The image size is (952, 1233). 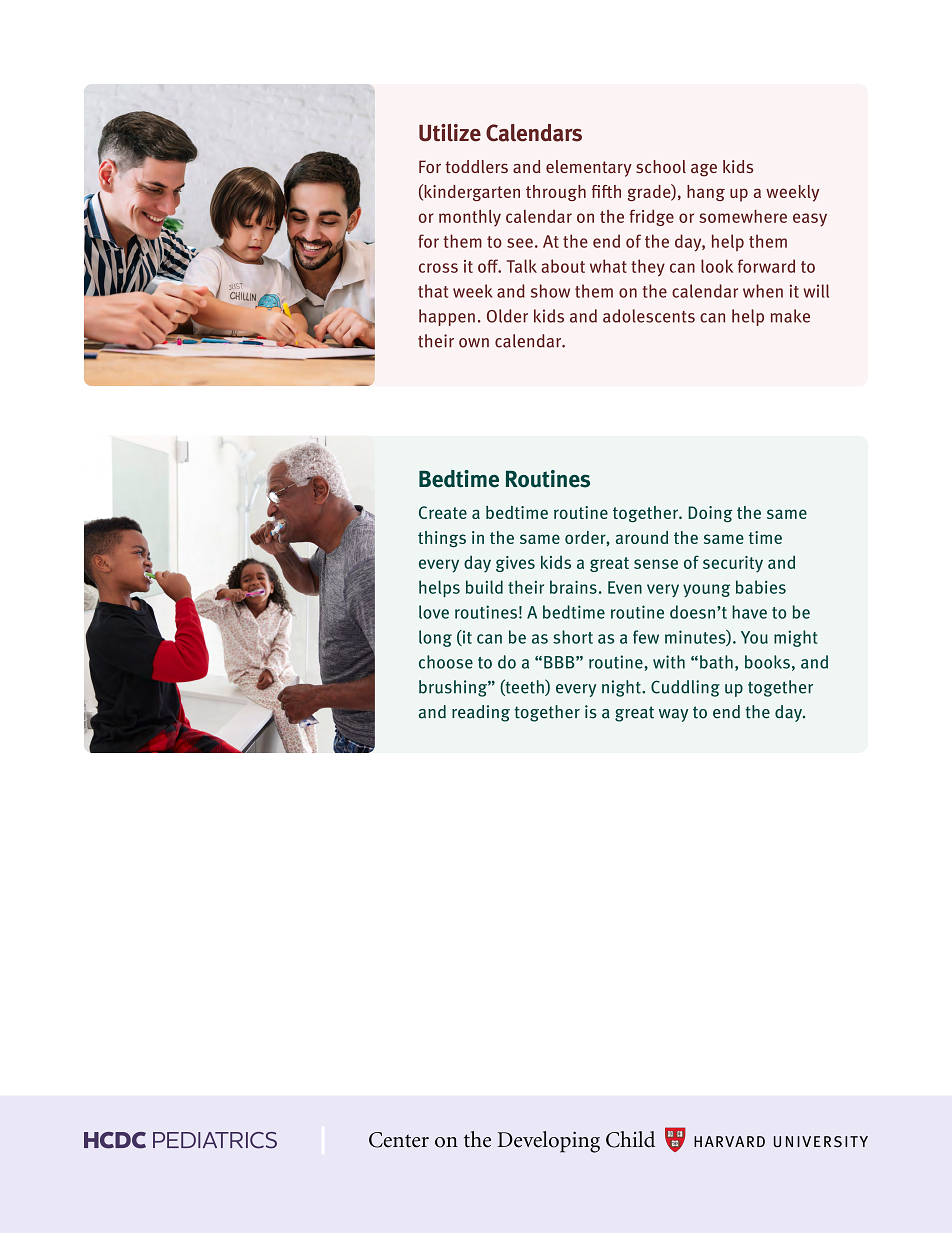 What do you see at coordinates (704, 170) in the image?
I see `age` at bounding box center [704, 170].
